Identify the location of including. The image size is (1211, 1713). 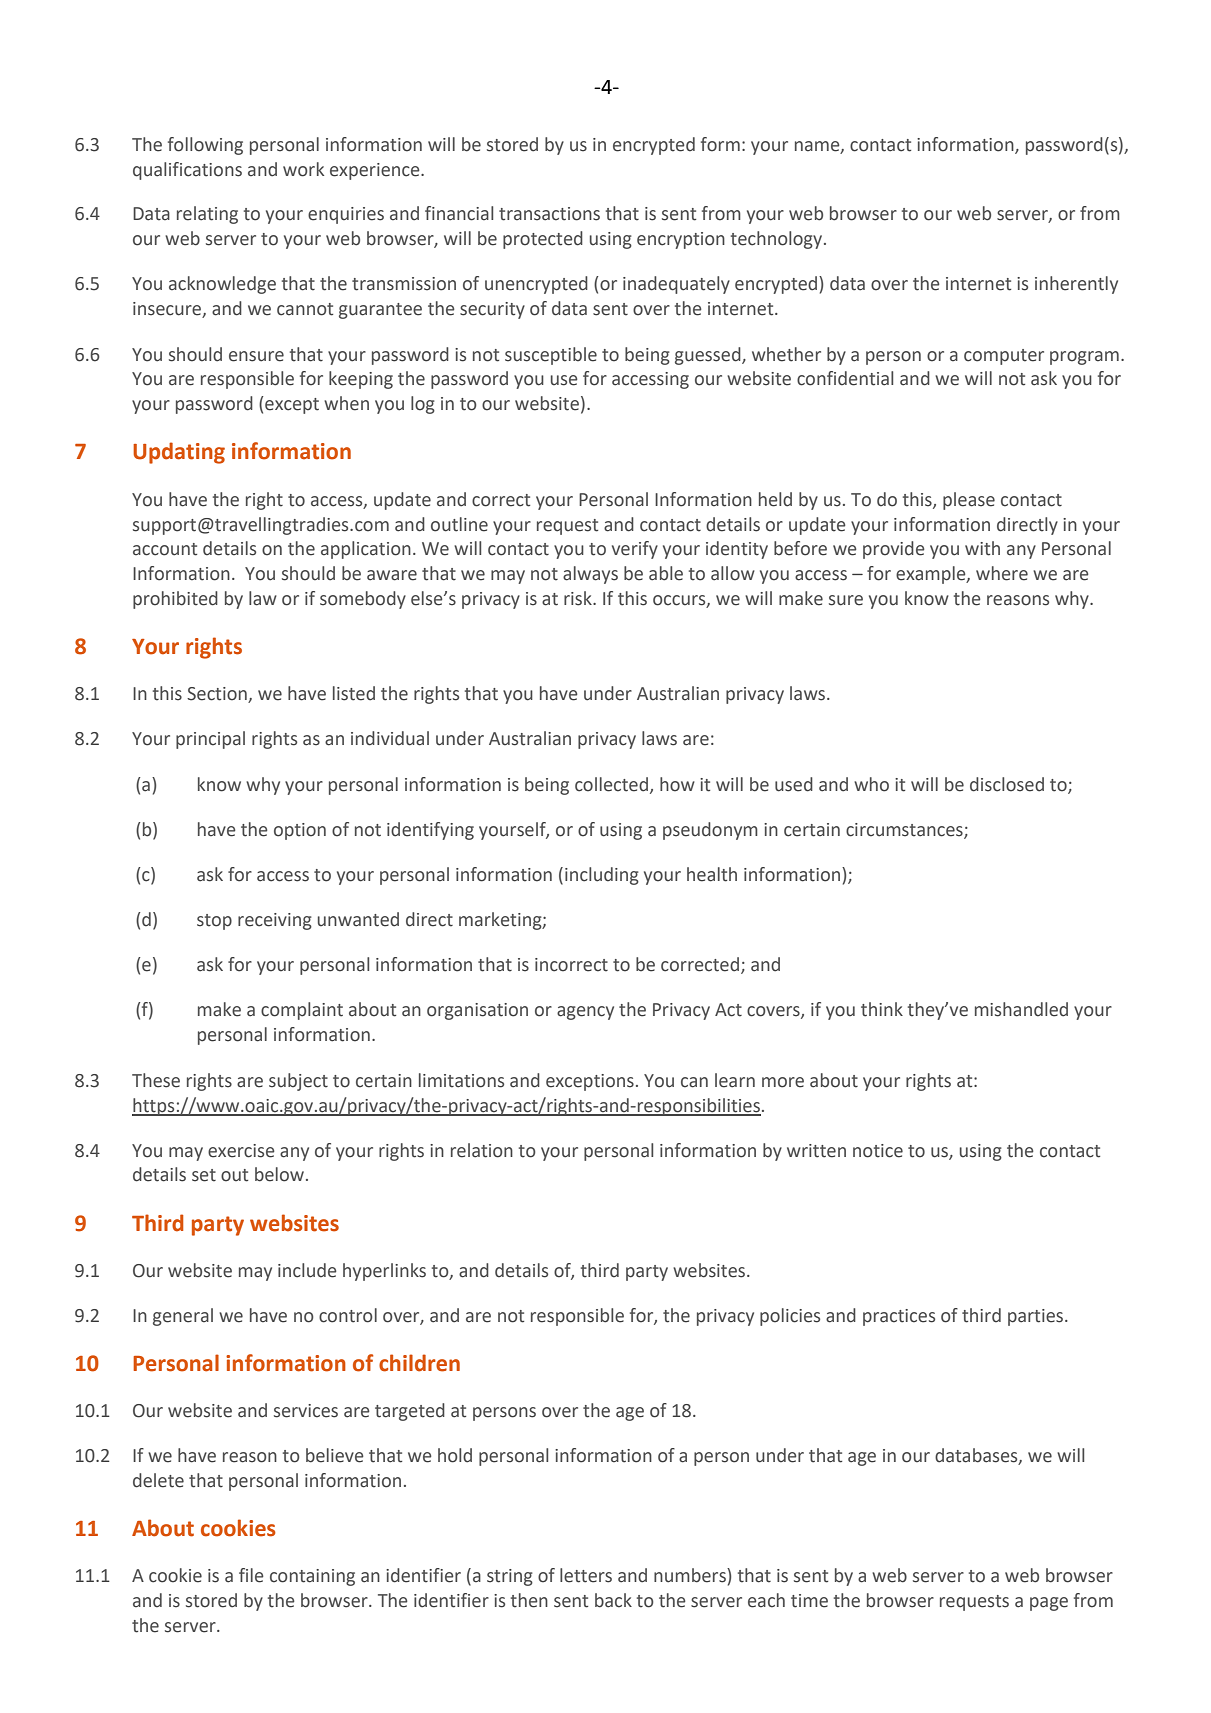
(602, 876).
